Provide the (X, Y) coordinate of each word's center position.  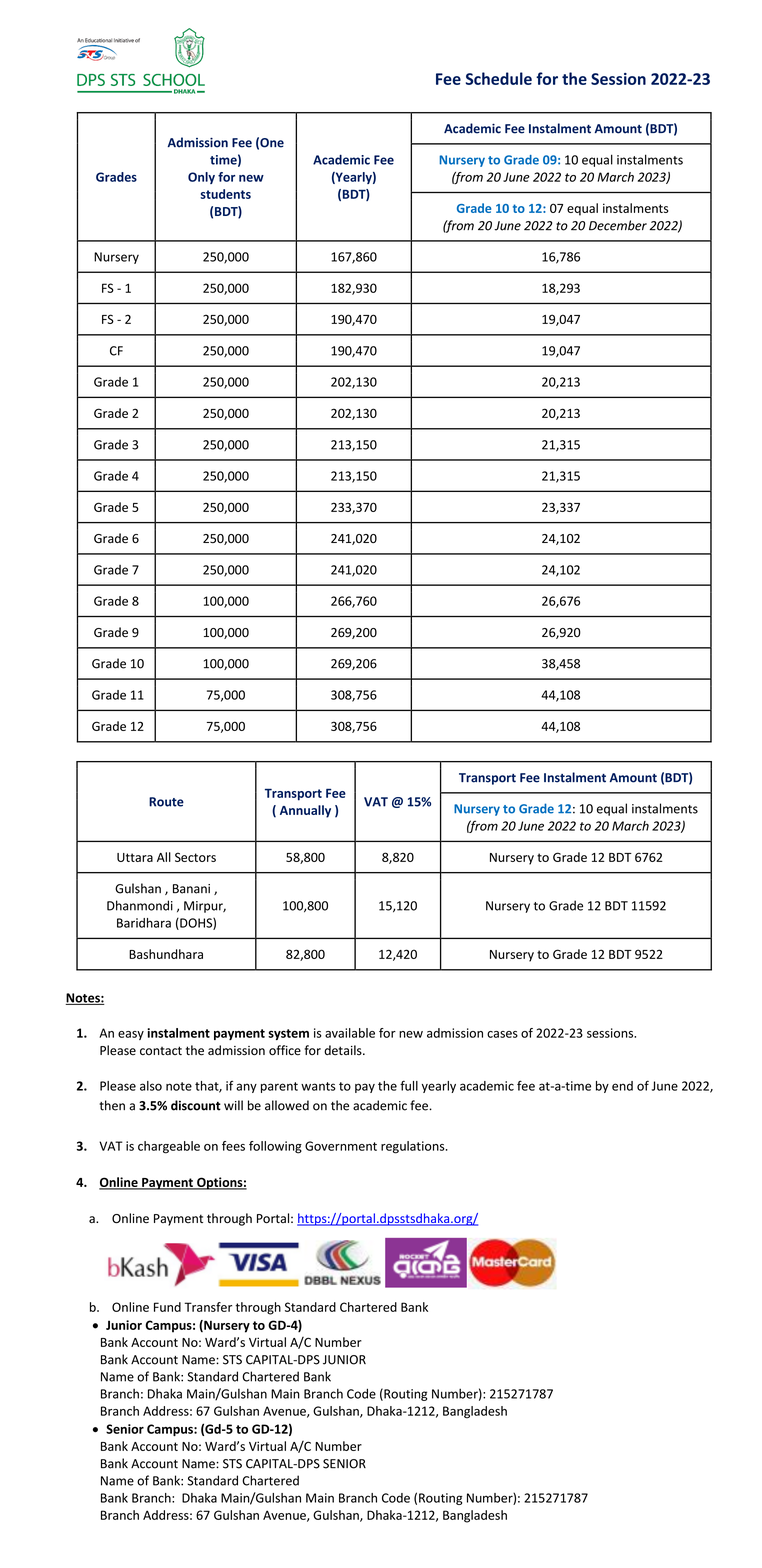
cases (502, 1034)
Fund (167, 1307)
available (350, 1033)
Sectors (195, 857)
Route (166, 802)
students (225, 194)
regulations (414, 1147)
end (622, 1086)
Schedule (499, 78)
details (344, 1050)
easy (131, 1035)
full (409, 1085)
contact (161, 1050)
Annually (305, 811)
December (618, 225)
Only (201, 178)
